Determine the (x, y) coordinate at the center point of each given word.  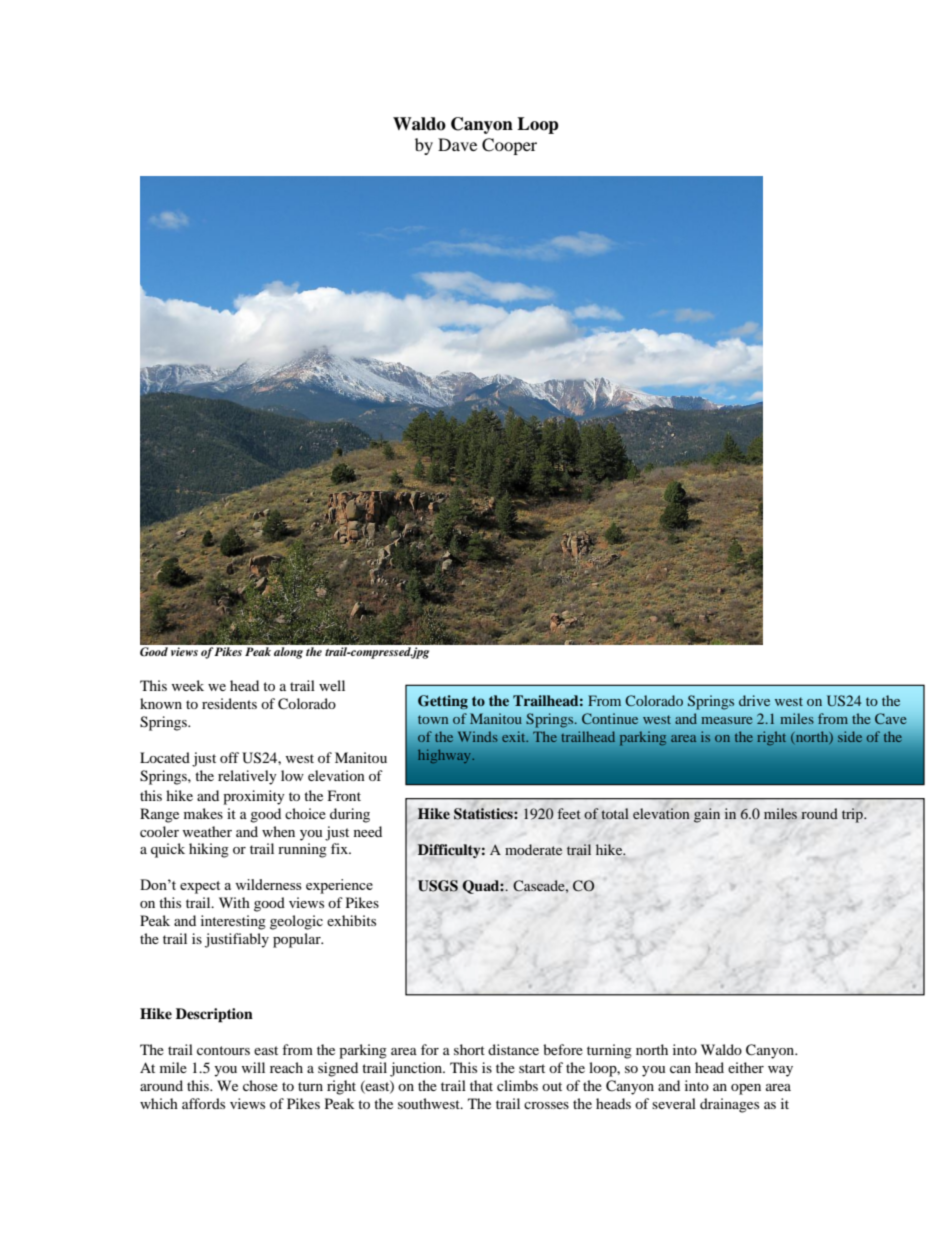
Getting (443, 702)
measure (726, 720)
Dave (457, 144)
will (253, 1067)
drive (754, 700)
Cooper (509, 146)
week (188, 685)
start (532, 1068)
